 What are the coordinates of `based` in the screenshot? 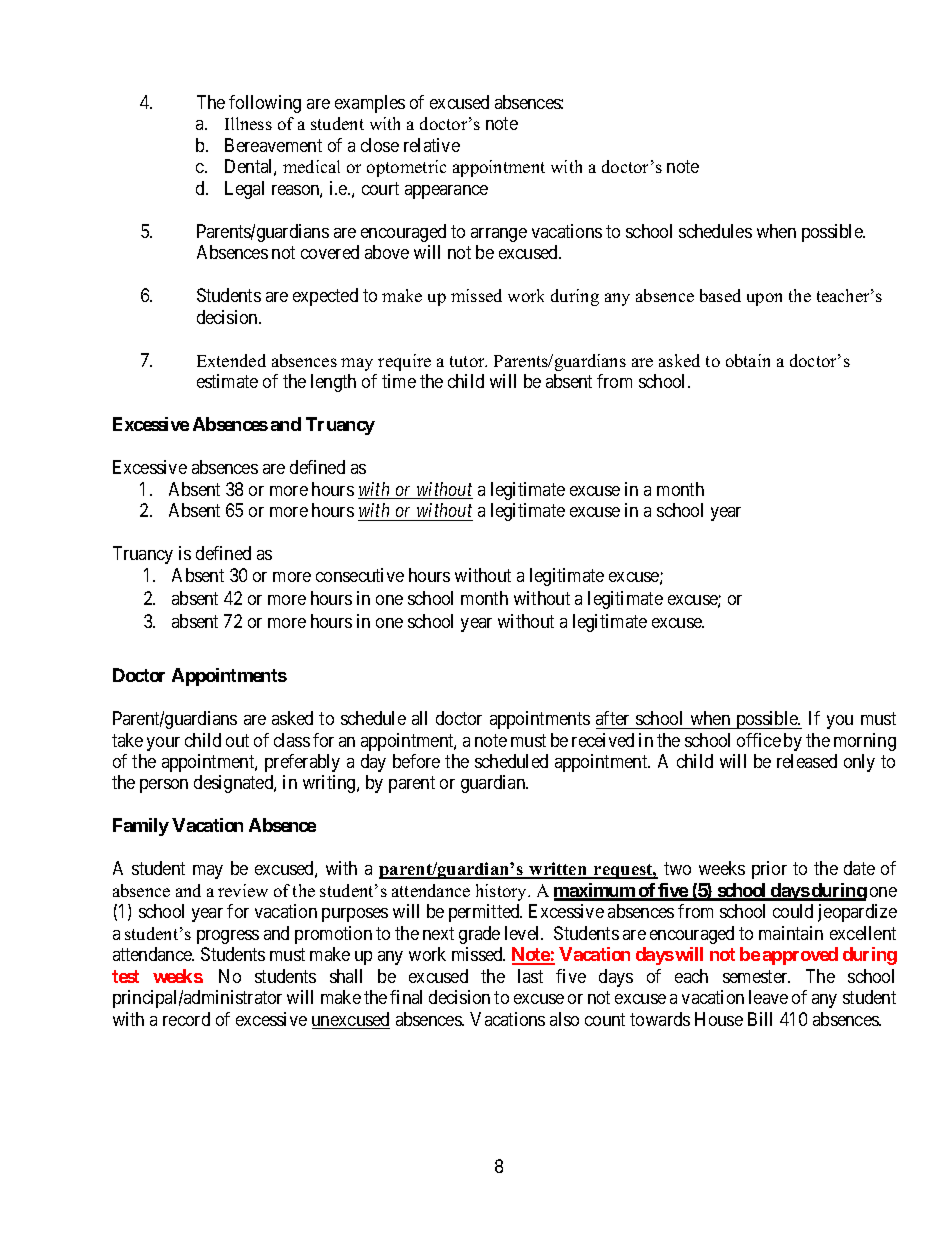 It's located at (720, 295).
